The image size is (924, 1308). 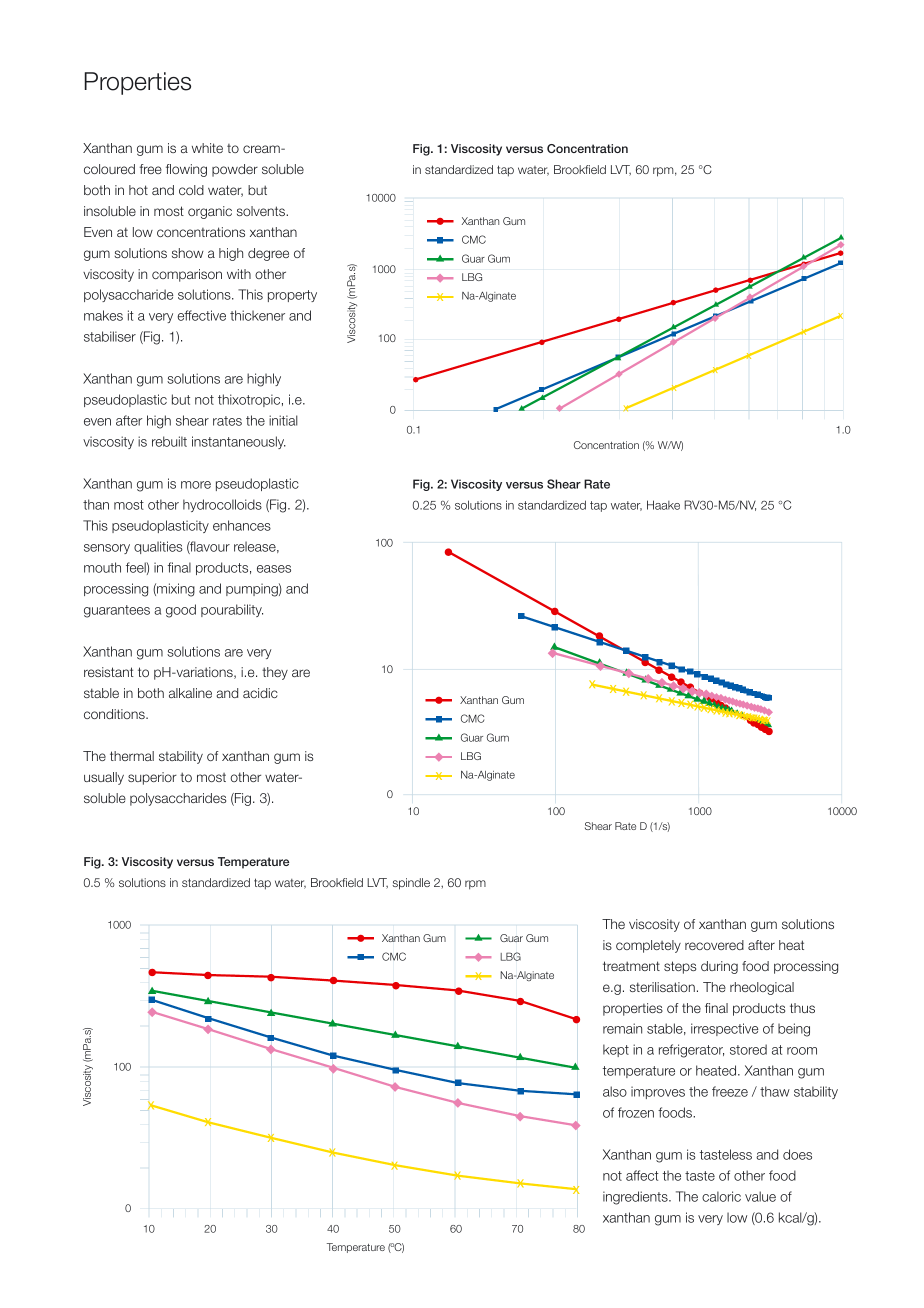 What do you see at coordinates (636, 1198) in the page?
I see `ingredients` at bounding box center [636, 1198].
